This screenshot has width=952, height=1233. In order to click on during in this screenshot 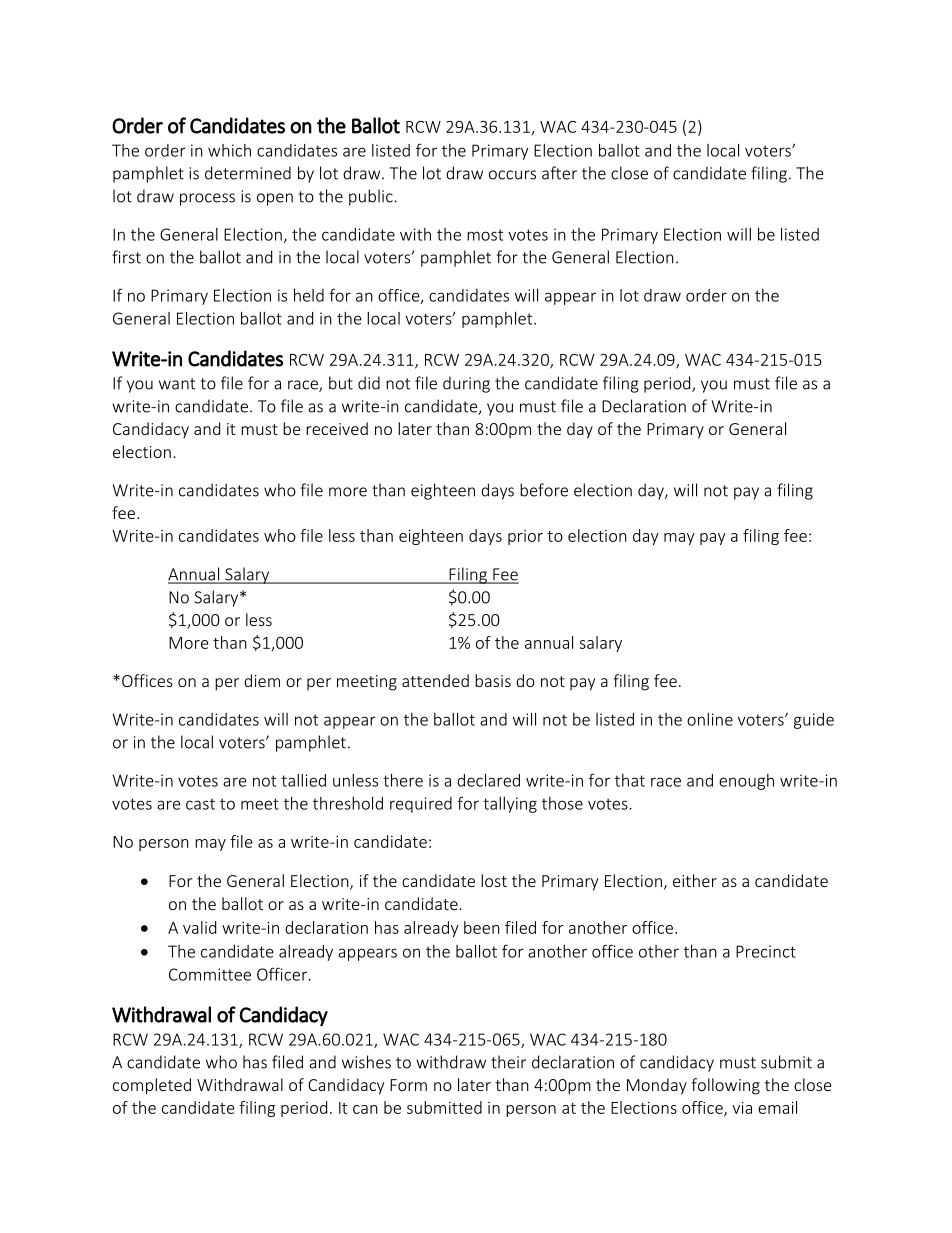, I will do `click(466, 384)`.
